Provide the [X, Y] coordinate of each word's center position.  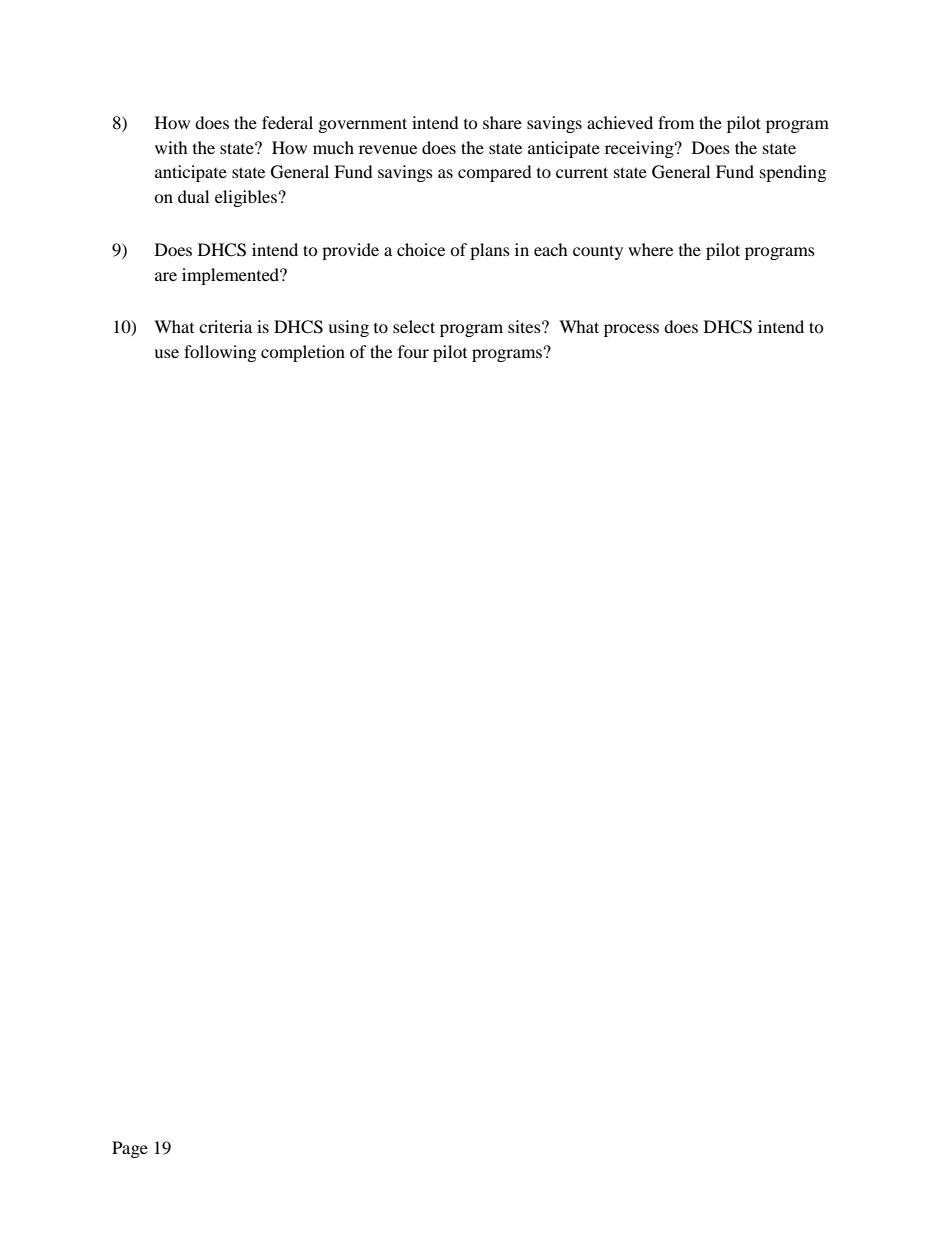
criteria [225, 326]
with [171, 147]
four [413, 351]
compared [495, 173]
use [166, 353]
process [631, 330]
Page [130, 1149]
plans [490, 251]
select [414, 326]
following [220, 353]
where [650, 249]
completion [303, 353]
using [348, 328]
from [676, 122]
